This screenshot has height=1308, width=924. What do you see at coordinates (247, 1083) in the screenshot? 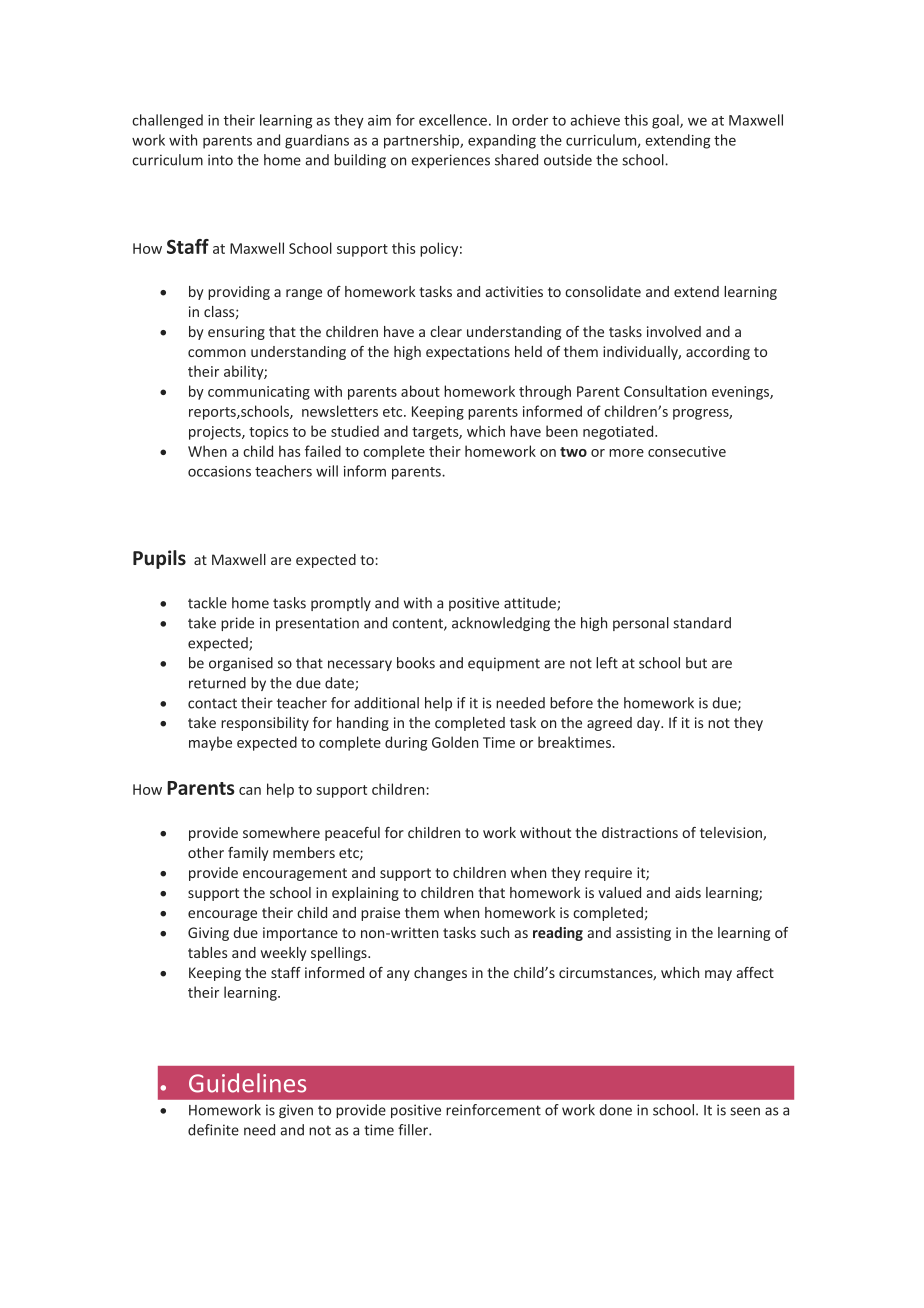
I see `Guidelines` at bounding box center [247, 1083].
